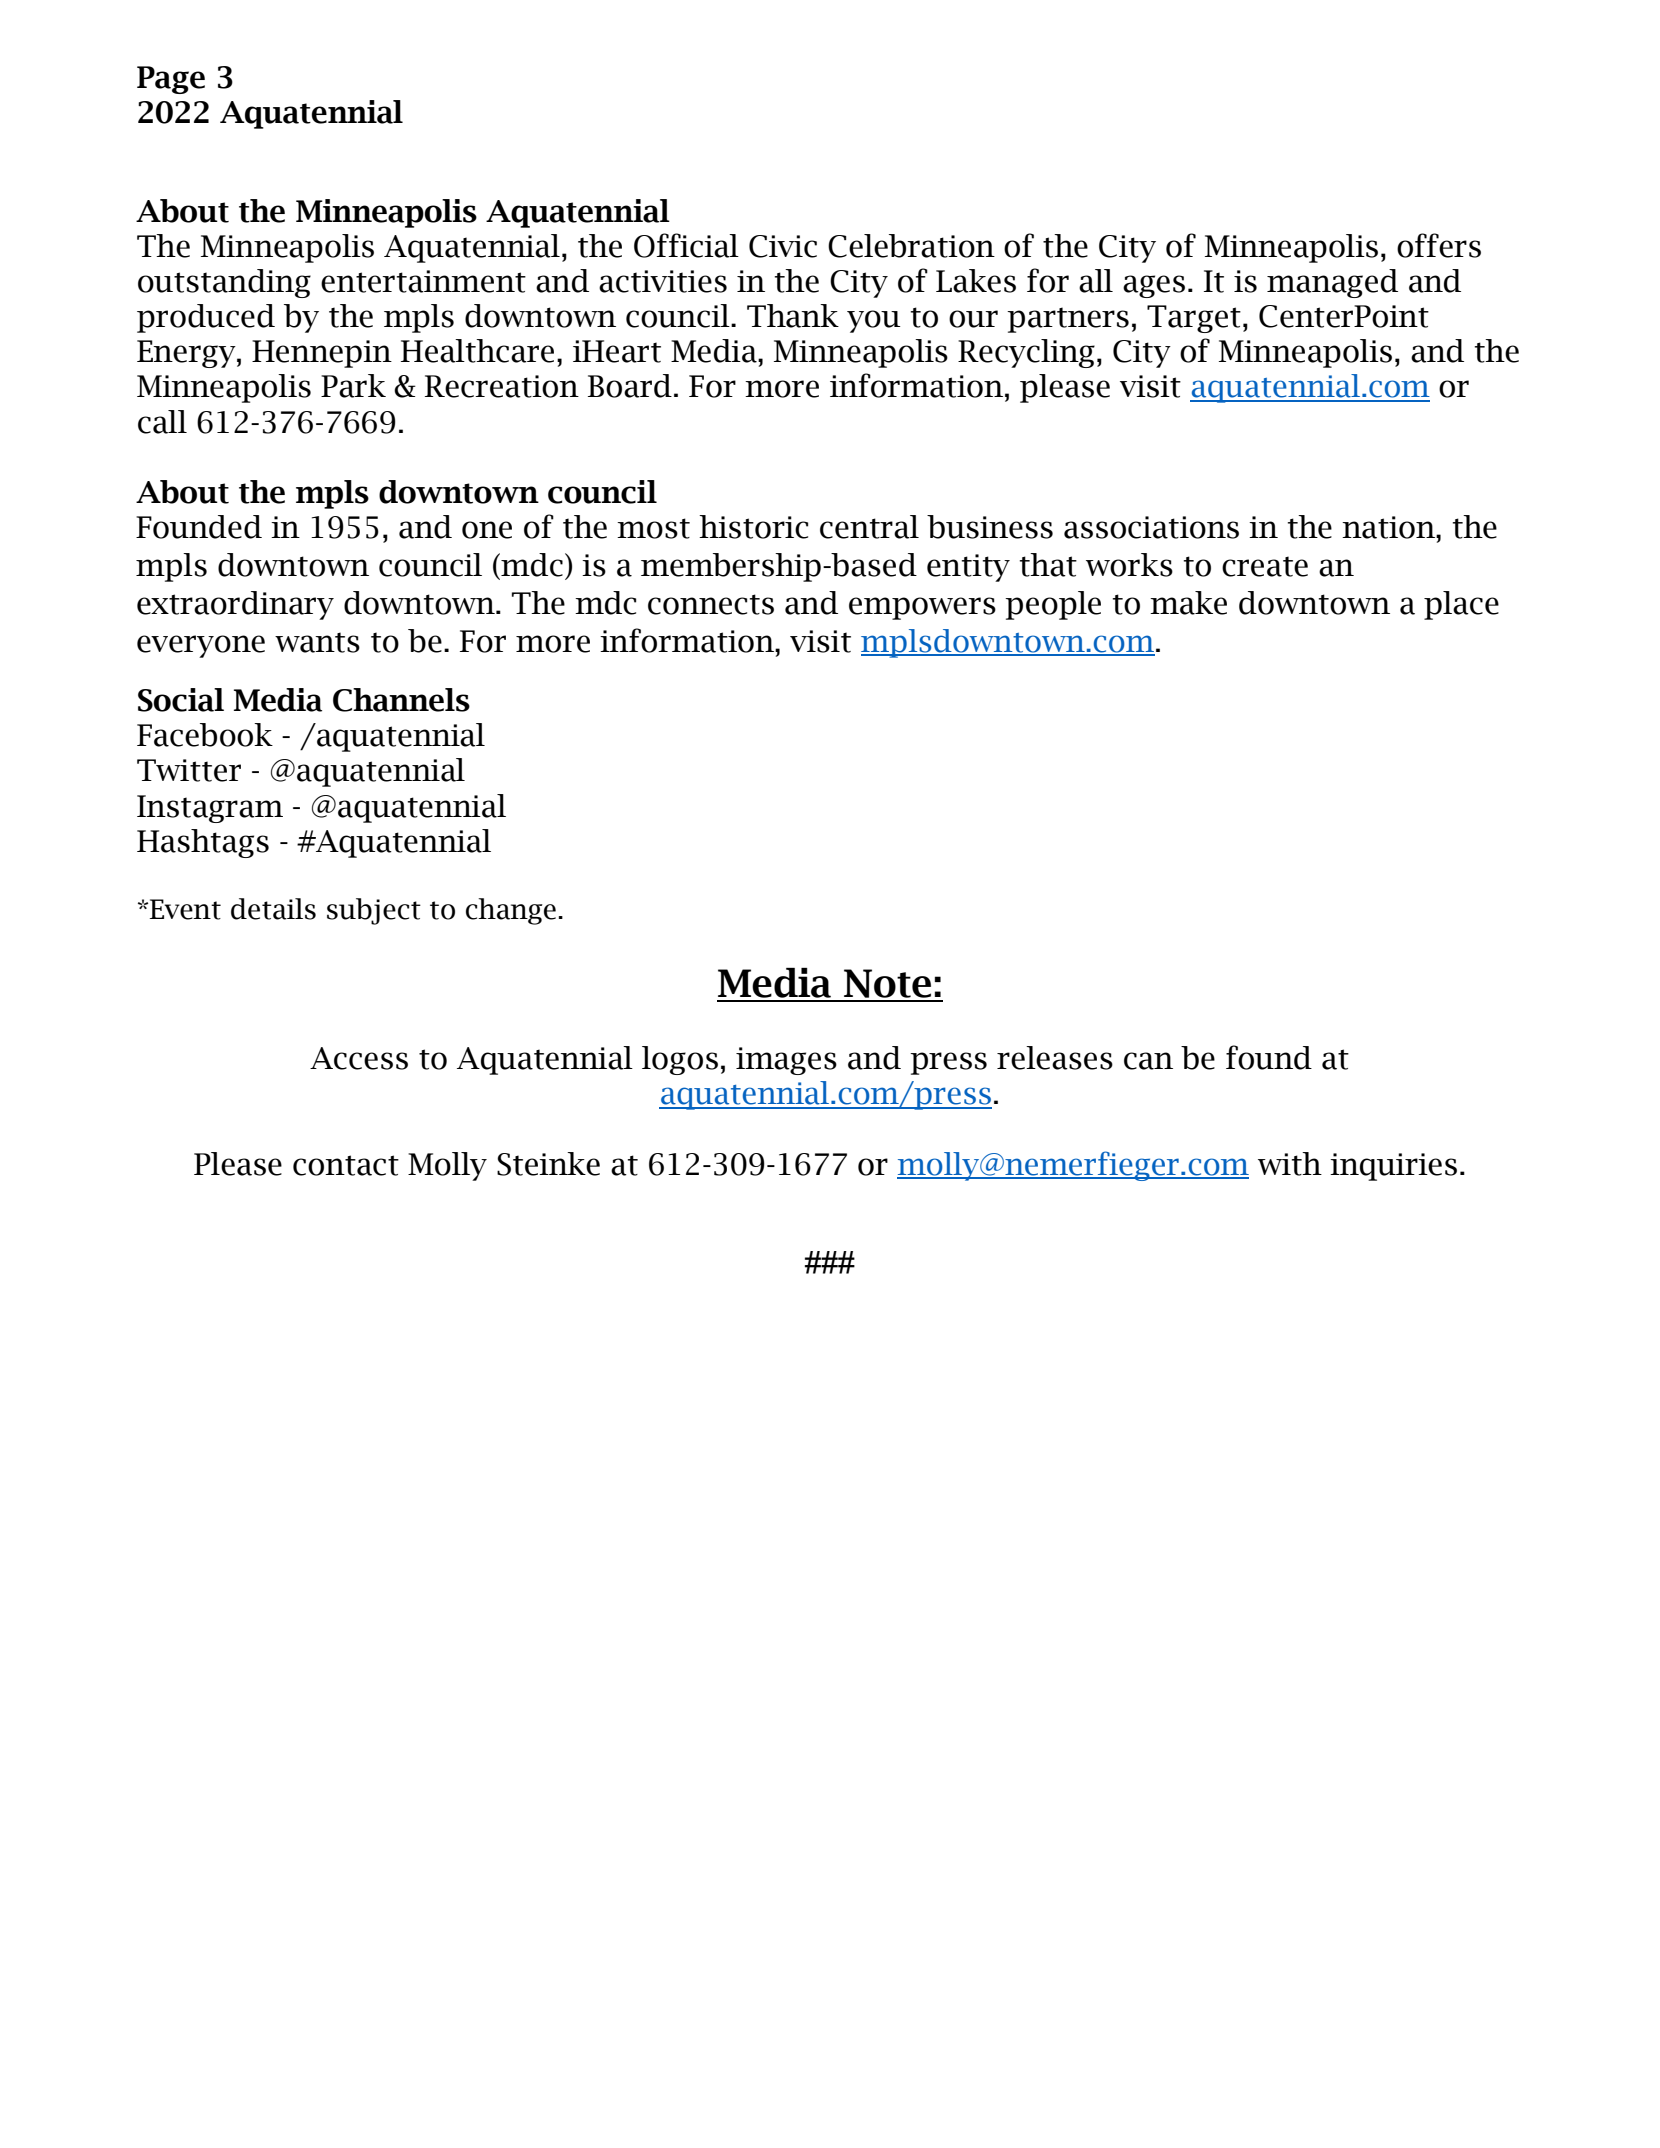  What do you see at coordinates (317, 642) in the screenshot?
I see `wants` at bounding box center [317, 642].
